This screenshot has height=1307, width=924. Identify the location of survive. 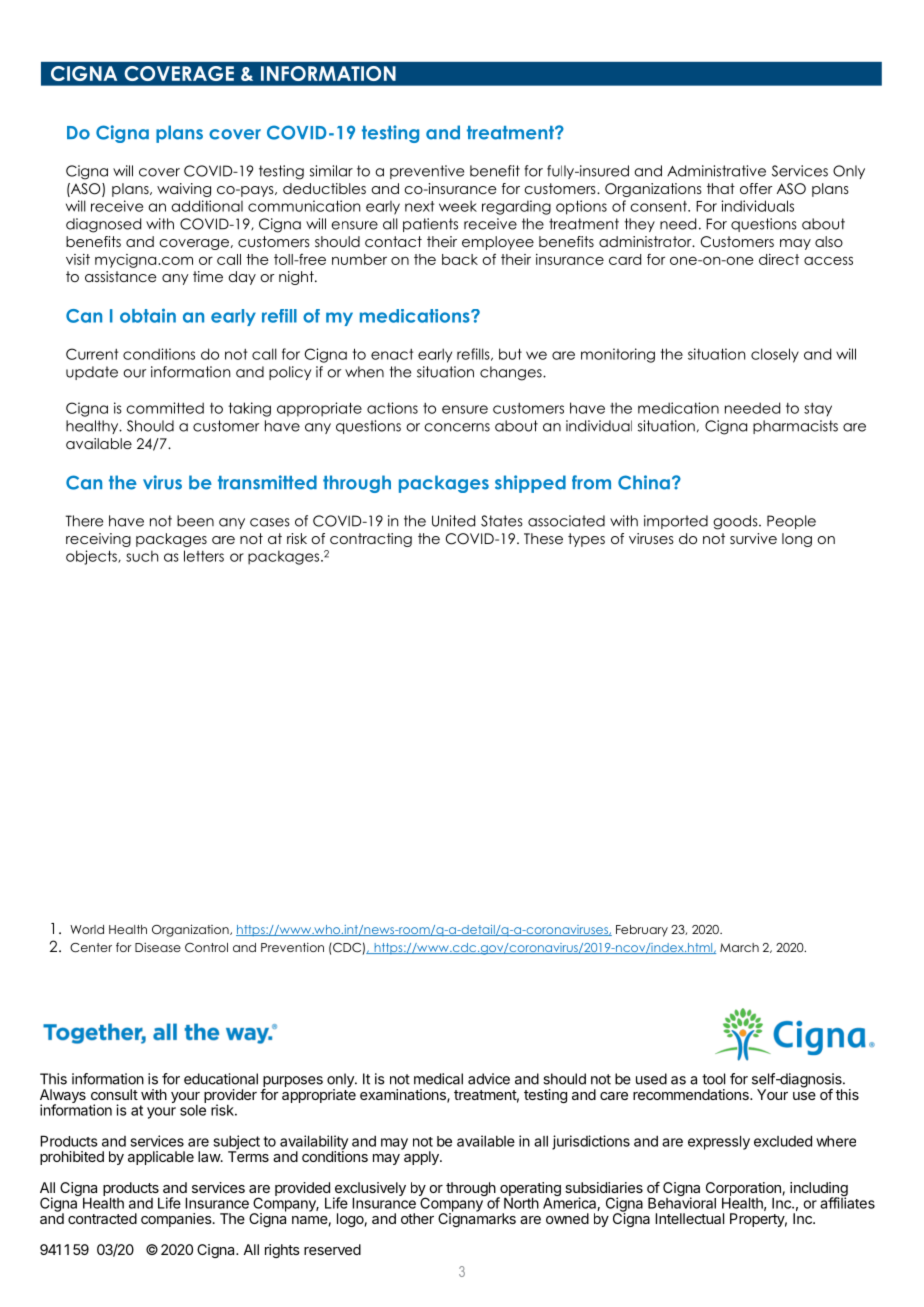
(753, 538).
